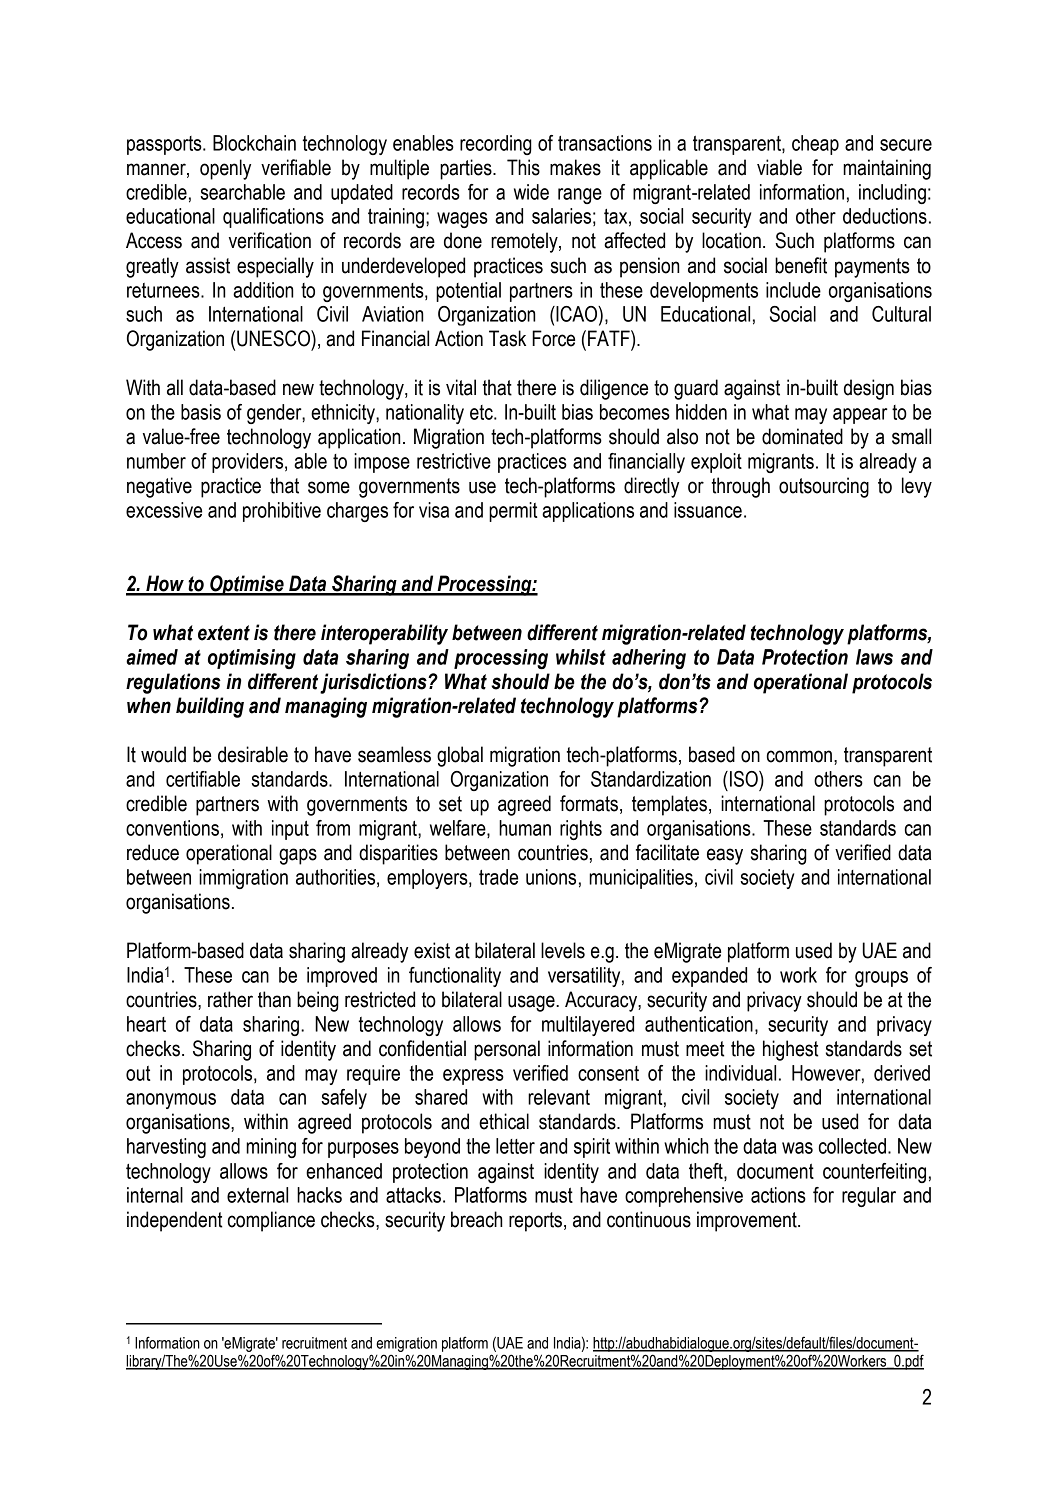  Describe the element at coordinates (513, 512) in the screenshot. I see `permit` at that location.
